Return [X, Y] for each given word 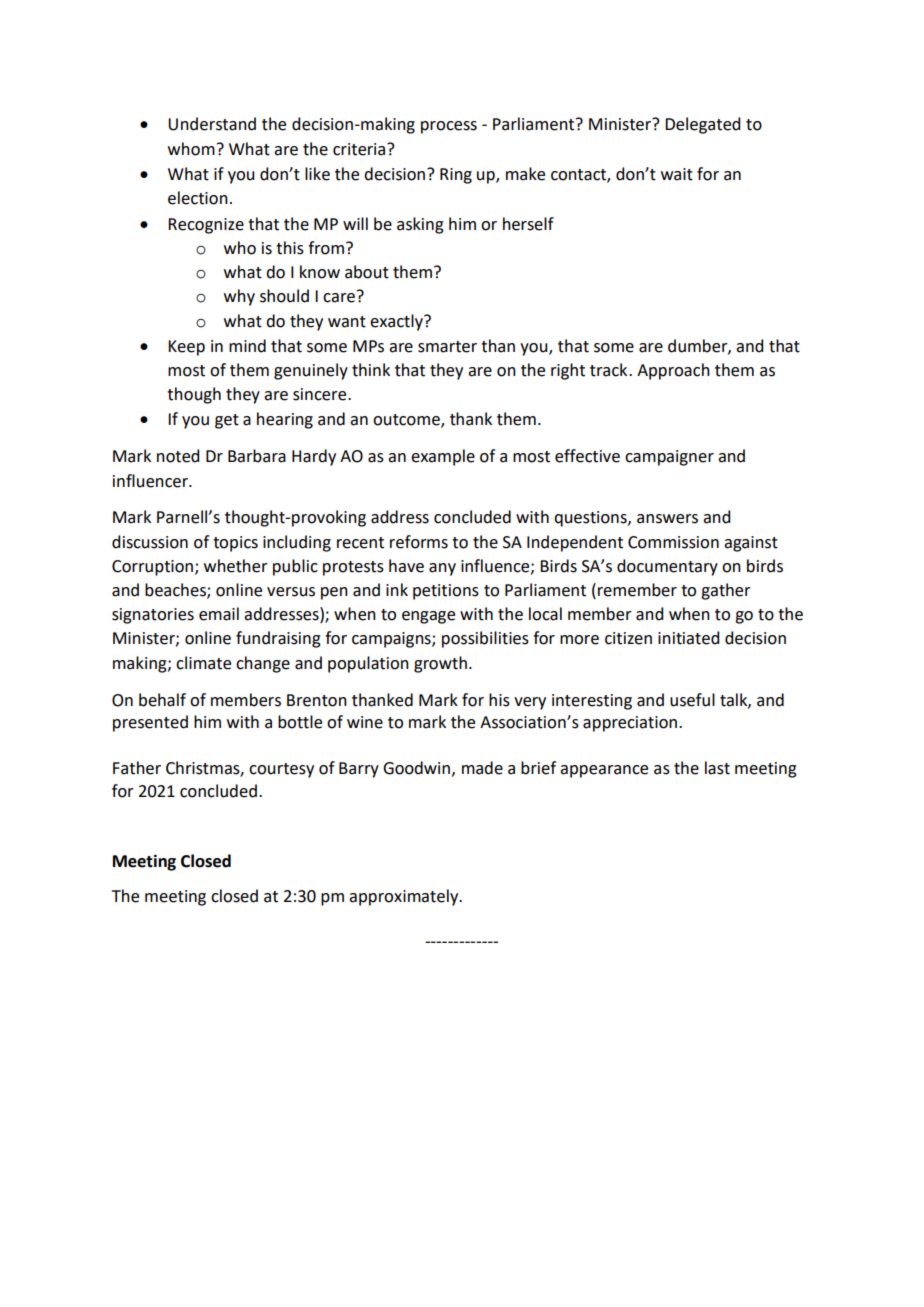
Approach [673, 371]
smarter [447, 347]
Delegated [702, 125]
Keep [186, 348]
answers [667, 519]
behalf [162, 700]
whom [191, 149]
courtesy [281, 770]
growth [440, 664]
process [449, 127]
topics [235, 544]
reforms [419, 542]
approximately [405, 897]
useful [692, 700]
